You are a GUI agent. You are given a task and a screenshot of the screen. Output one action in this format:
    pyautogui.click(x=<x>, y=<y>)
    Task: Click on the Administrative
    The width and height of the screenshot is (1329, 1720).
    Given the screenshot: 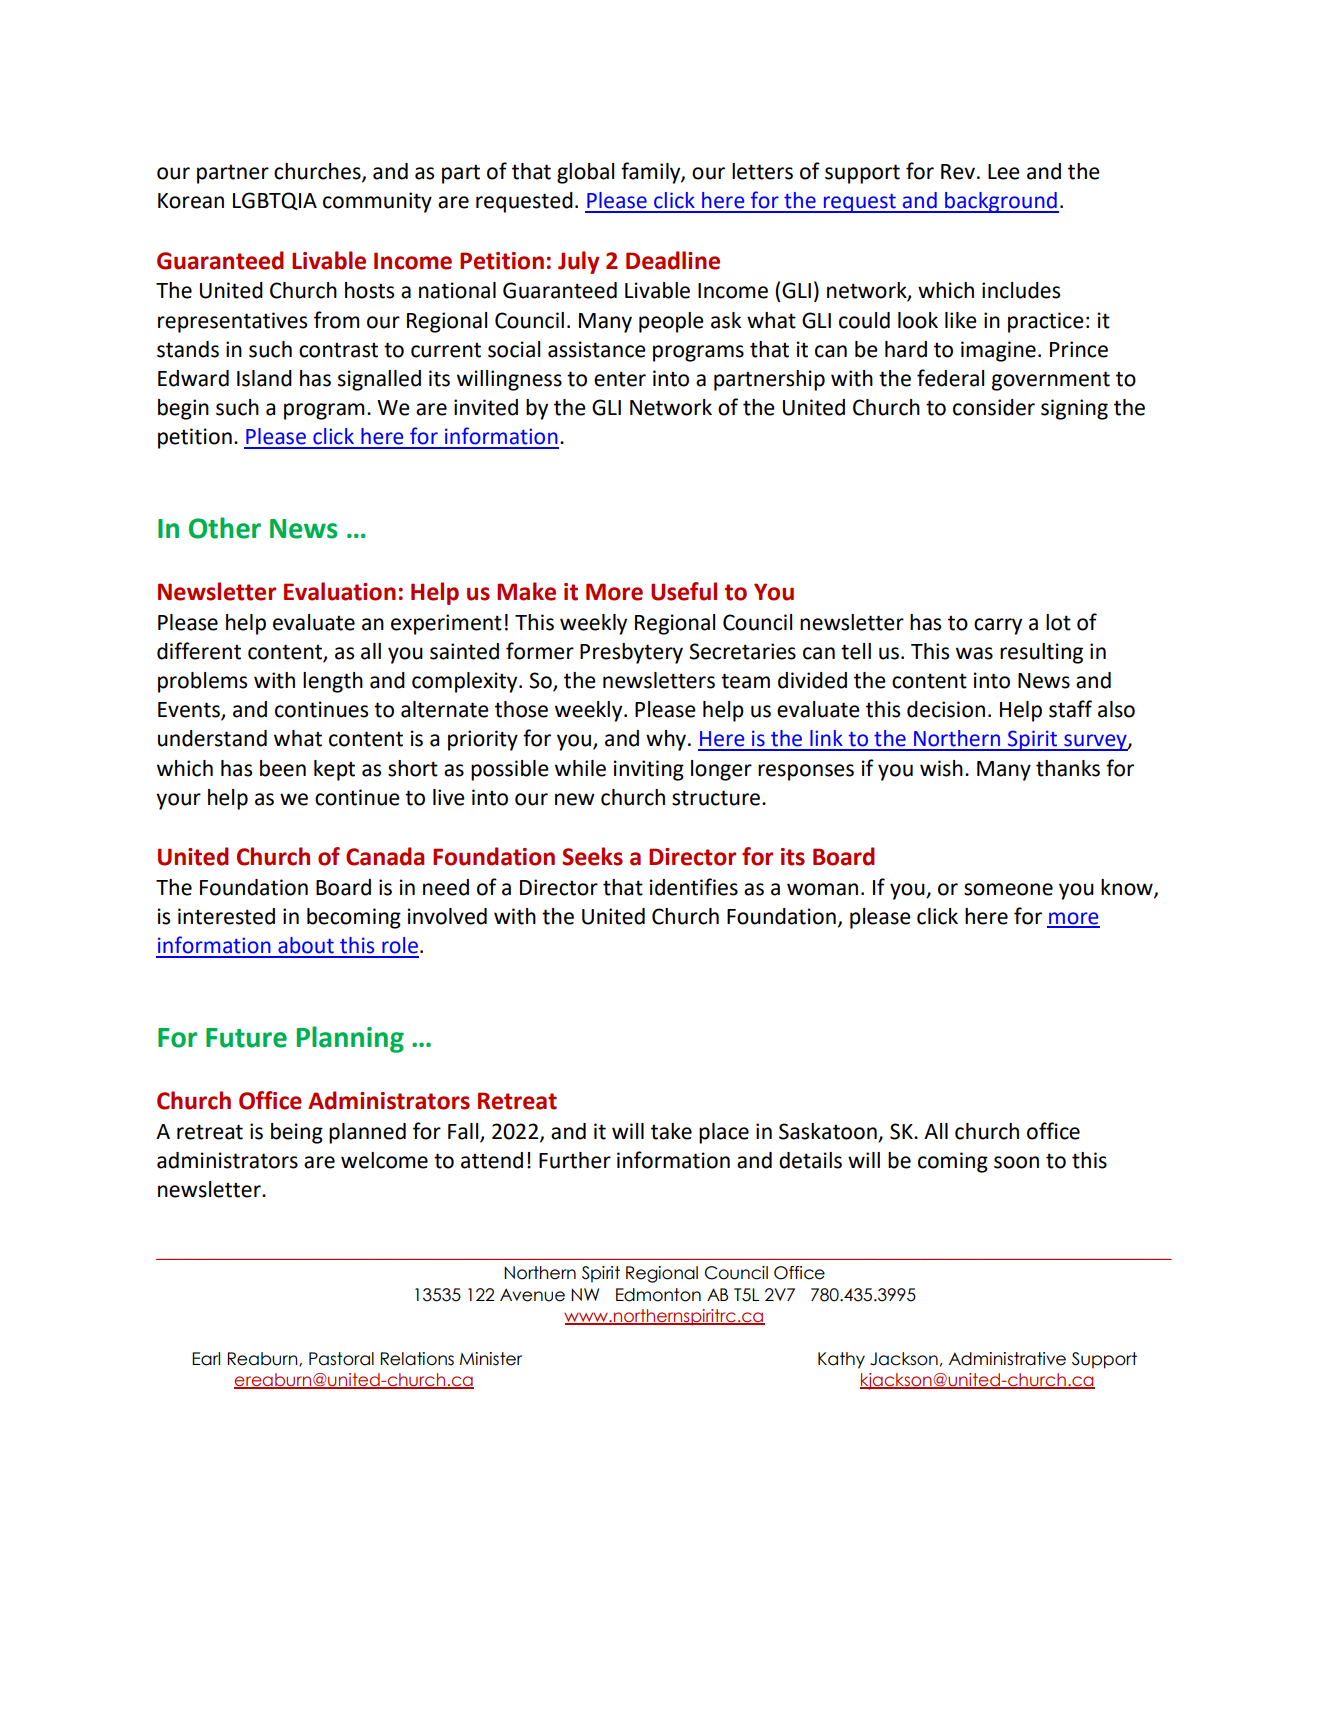 What is the action you would take?
    pyautogui.click(x=1007, y=1359)
